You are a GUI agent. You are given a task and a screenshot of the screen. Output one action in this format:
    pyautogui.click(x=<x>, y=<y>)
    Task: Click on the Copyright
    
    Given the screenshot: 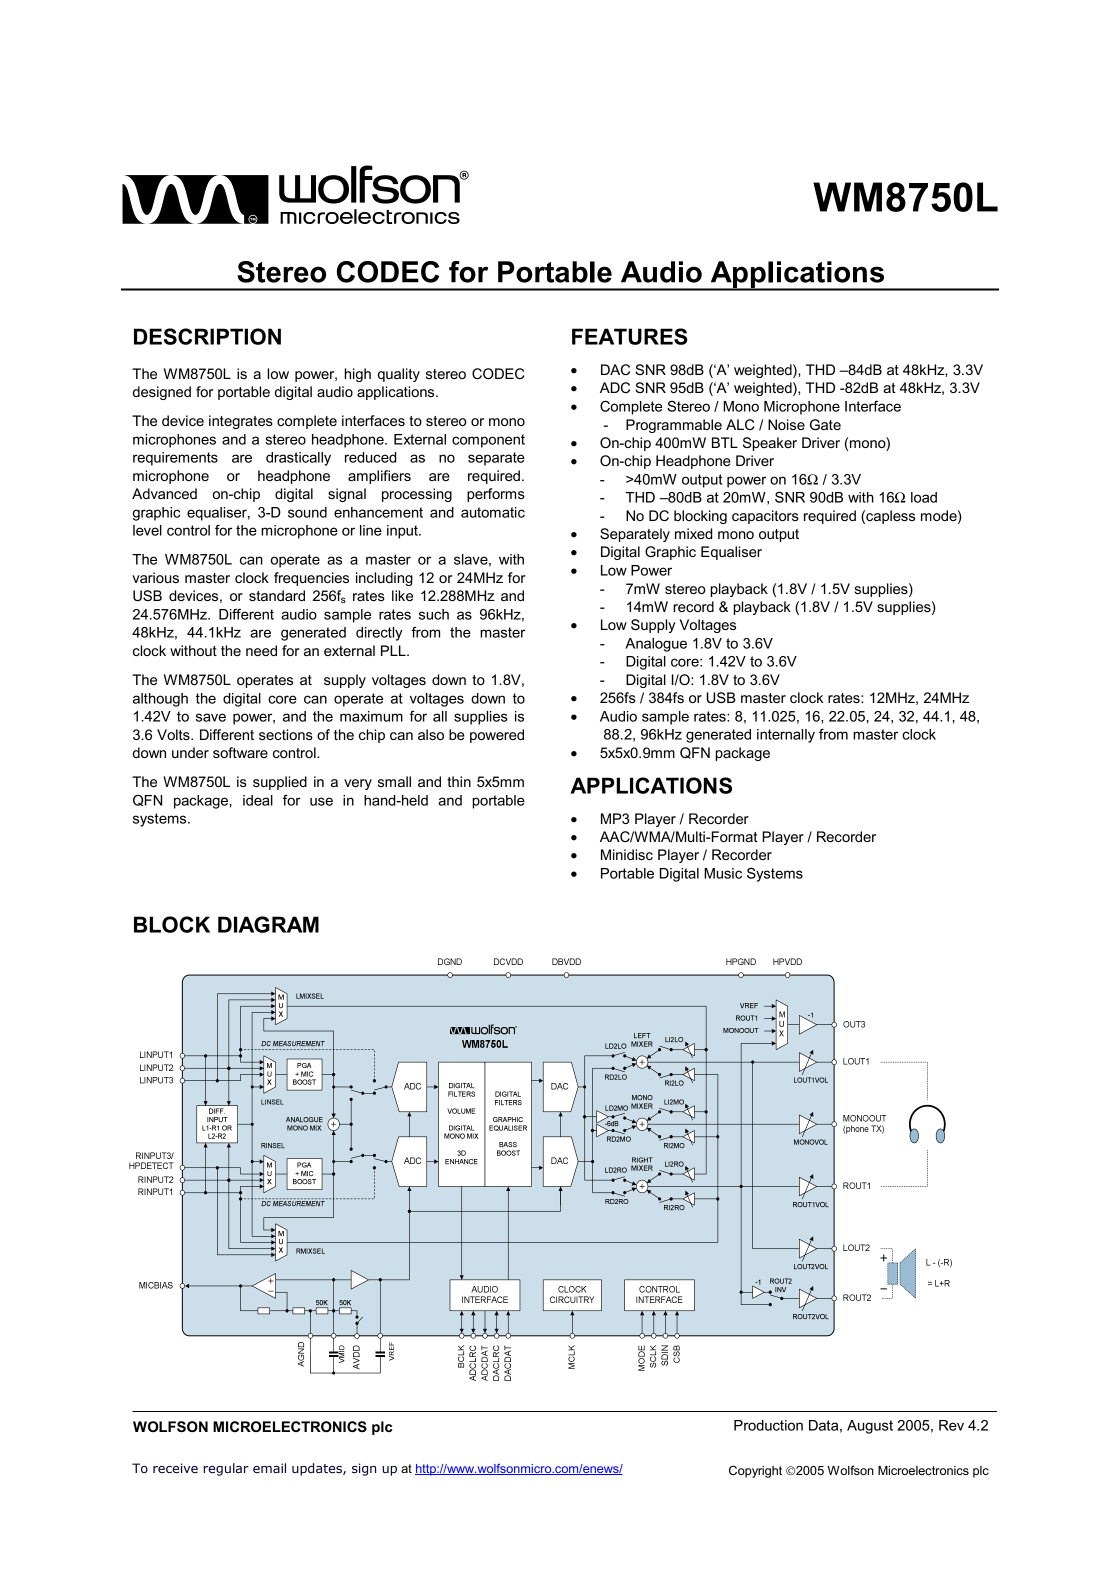 What is the action you would take?
    pyautogui.click(x=755, y=1471)
